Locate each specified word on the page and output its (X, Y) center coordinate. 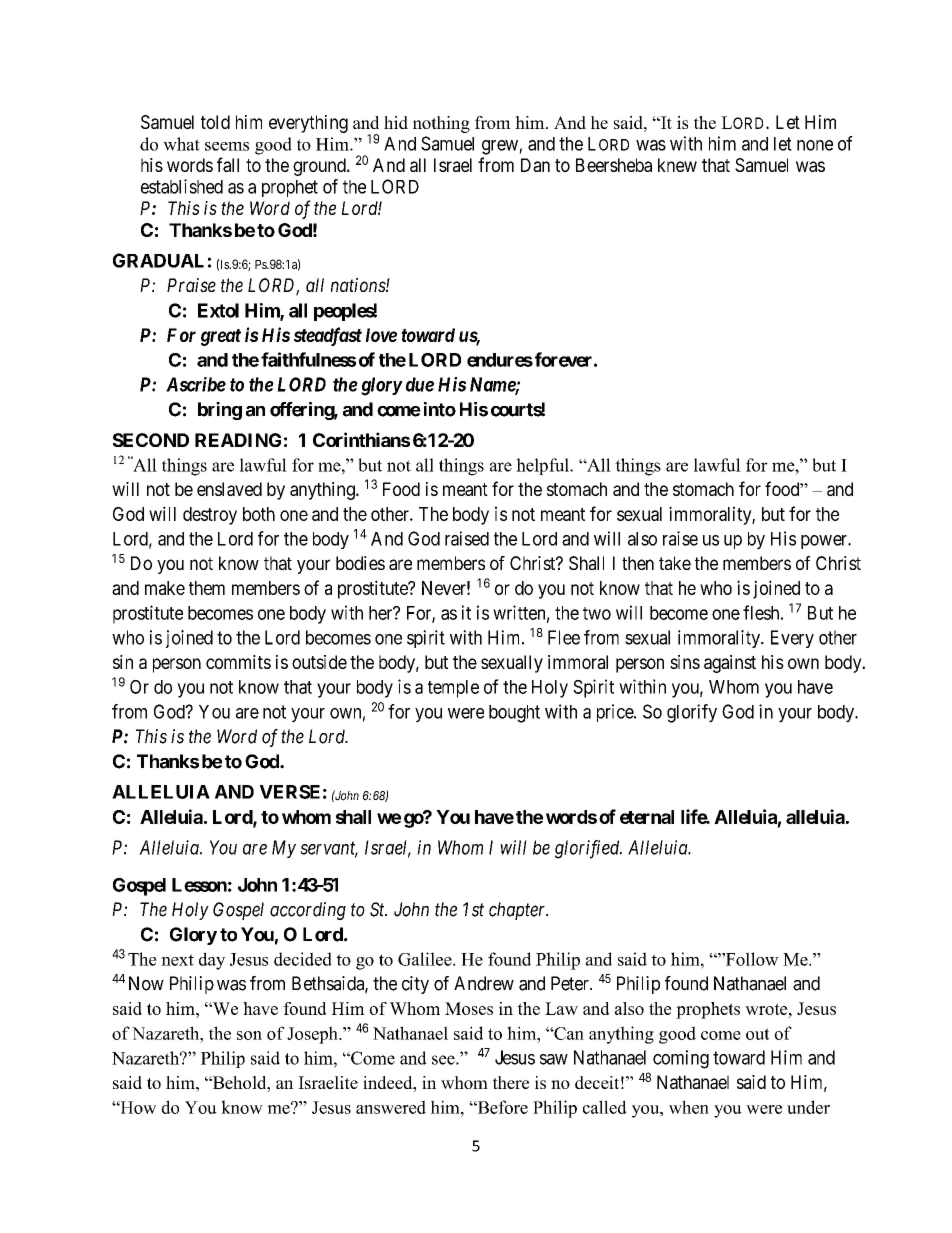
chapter (518, 911)
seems (227, 146)
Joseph (313, 1035)
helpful (544, 466)
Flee (564, 637)
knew (677, 165)
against (730, 664)
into (440, 409)
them (207, 588)
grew (501, 147)
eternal (647, 817)
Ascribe (196, 384)
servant (329, 849)
